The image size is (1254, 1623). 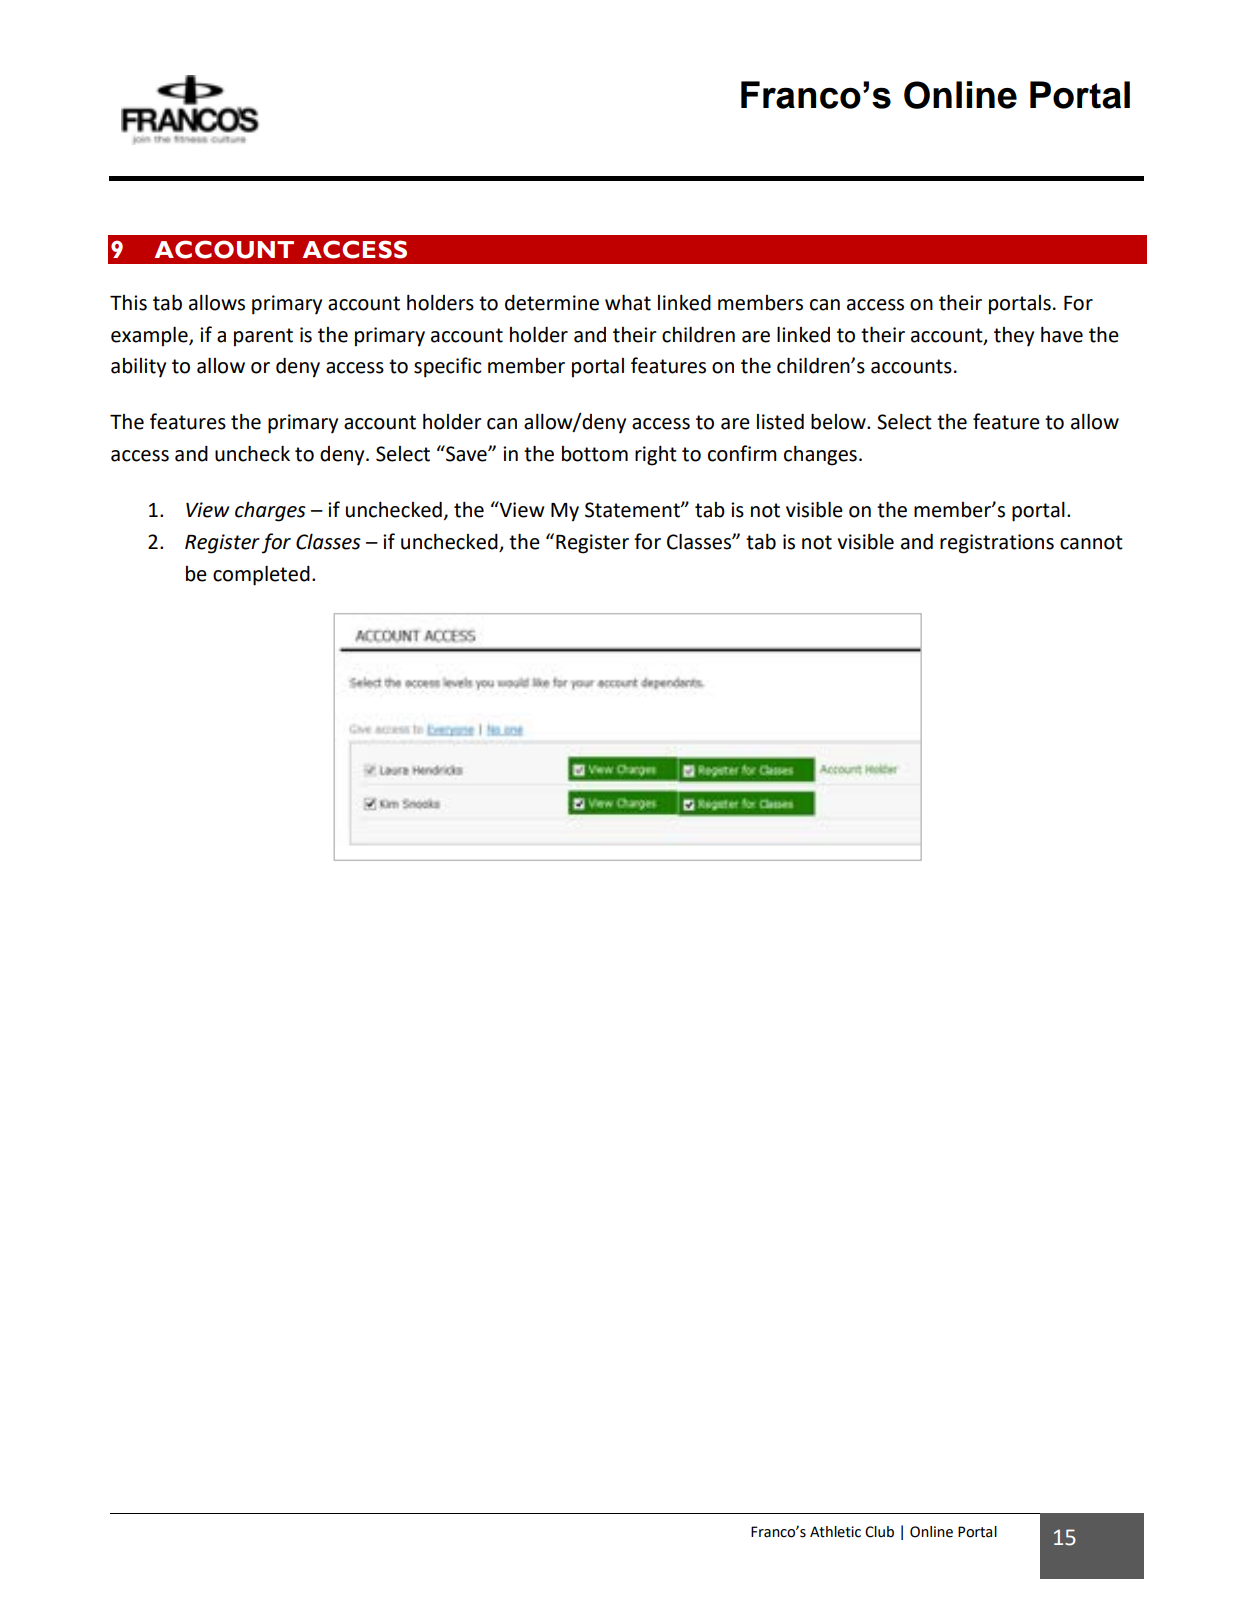 I want to click on Statement, so click(x=633, y=510).
